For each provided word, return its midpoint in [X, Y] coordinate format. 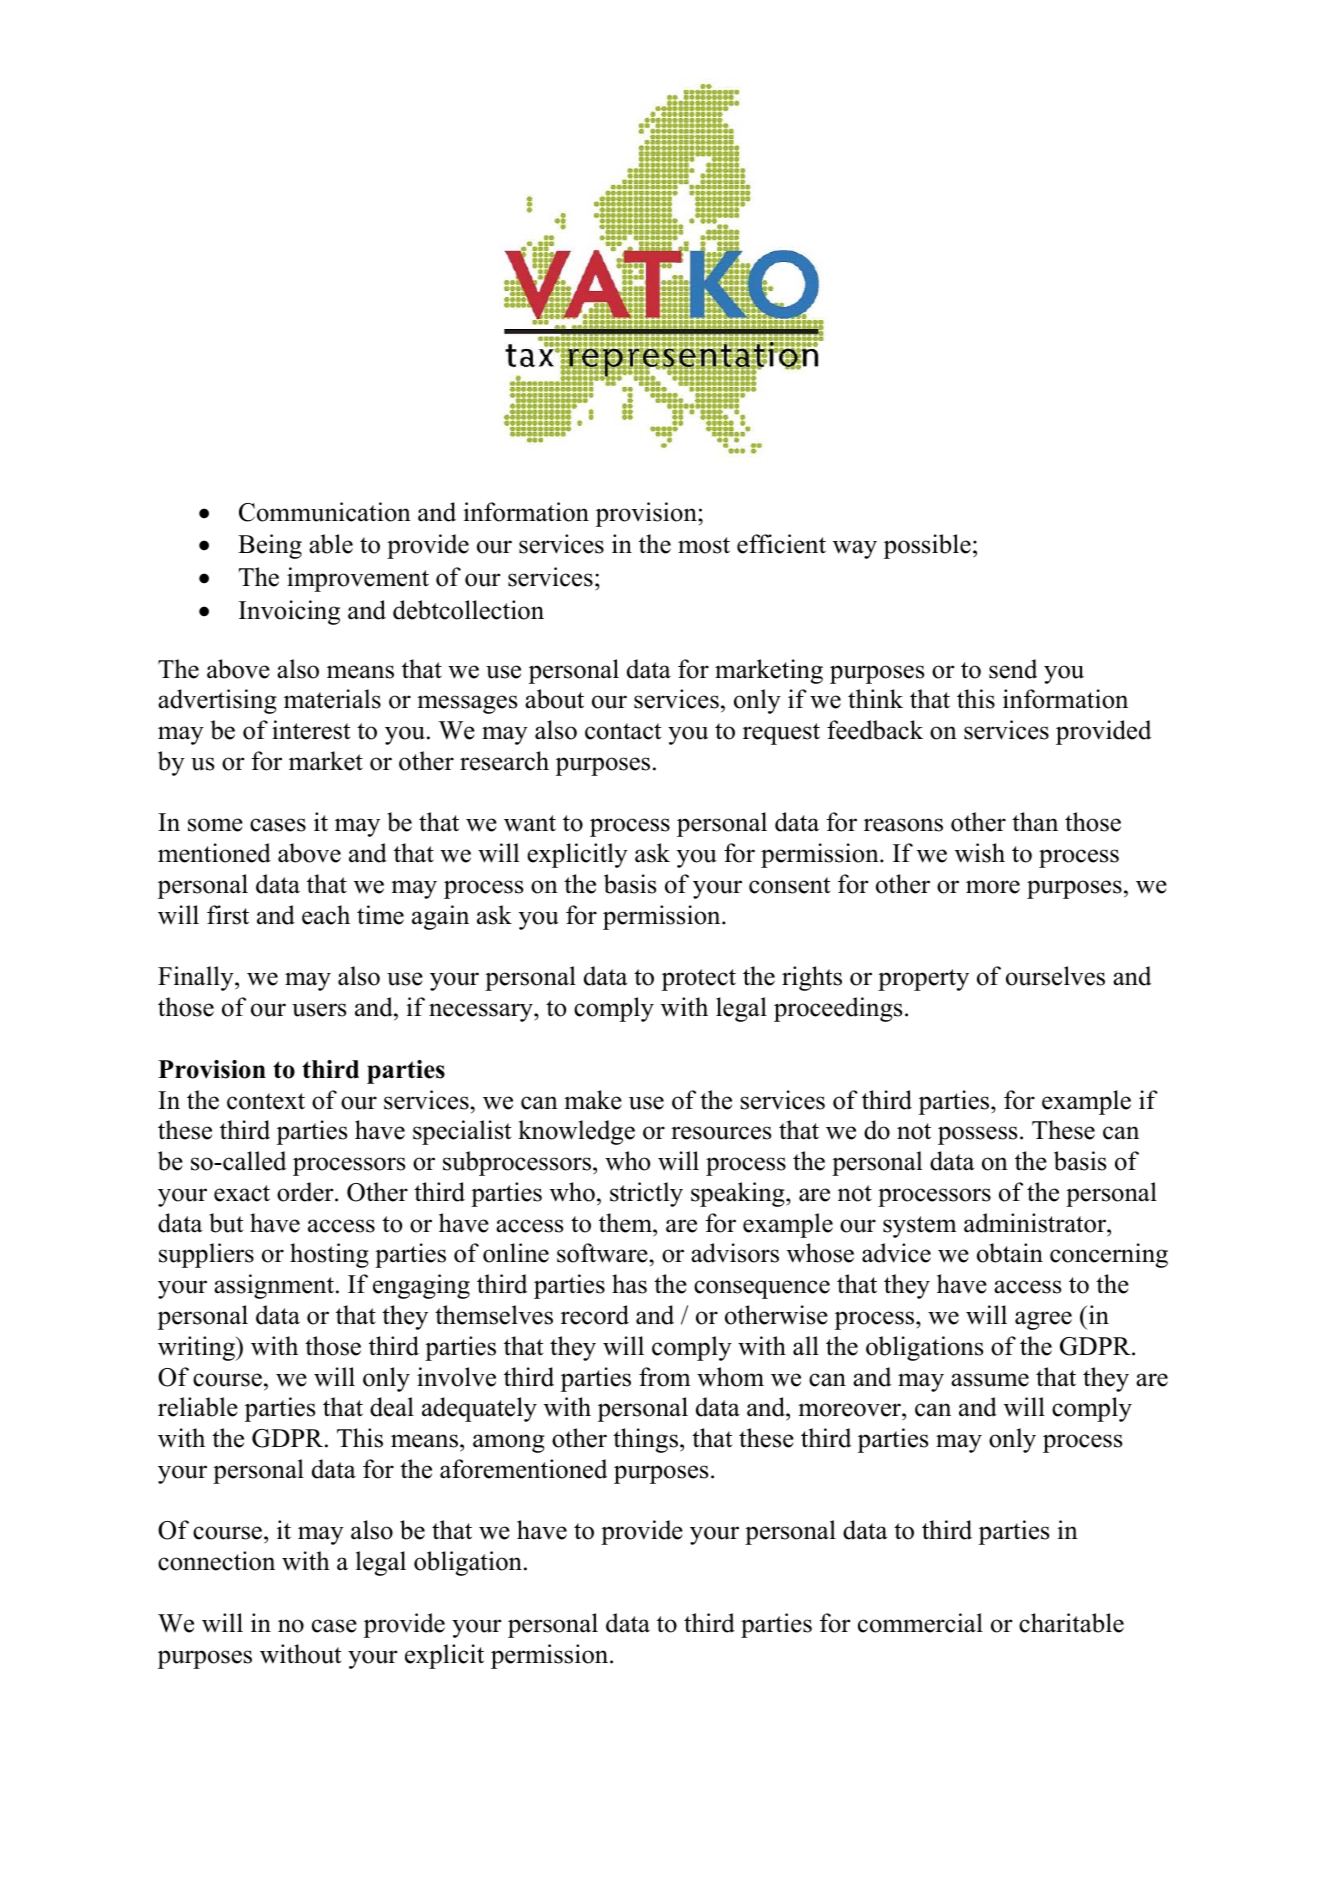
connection [216, 1561]
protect [699, 980]
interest [311, 730]
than [1035, 821]
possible [927, 546]
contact [623, 731]
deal [392, 1407]
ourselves [1055, 976]
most [704, 545]
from [665, 1377]
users [319, 1010]
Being [270, 546]
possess [977, 1135]
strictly [646, 1194]
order [306, 1192]
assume [990, 1380]
